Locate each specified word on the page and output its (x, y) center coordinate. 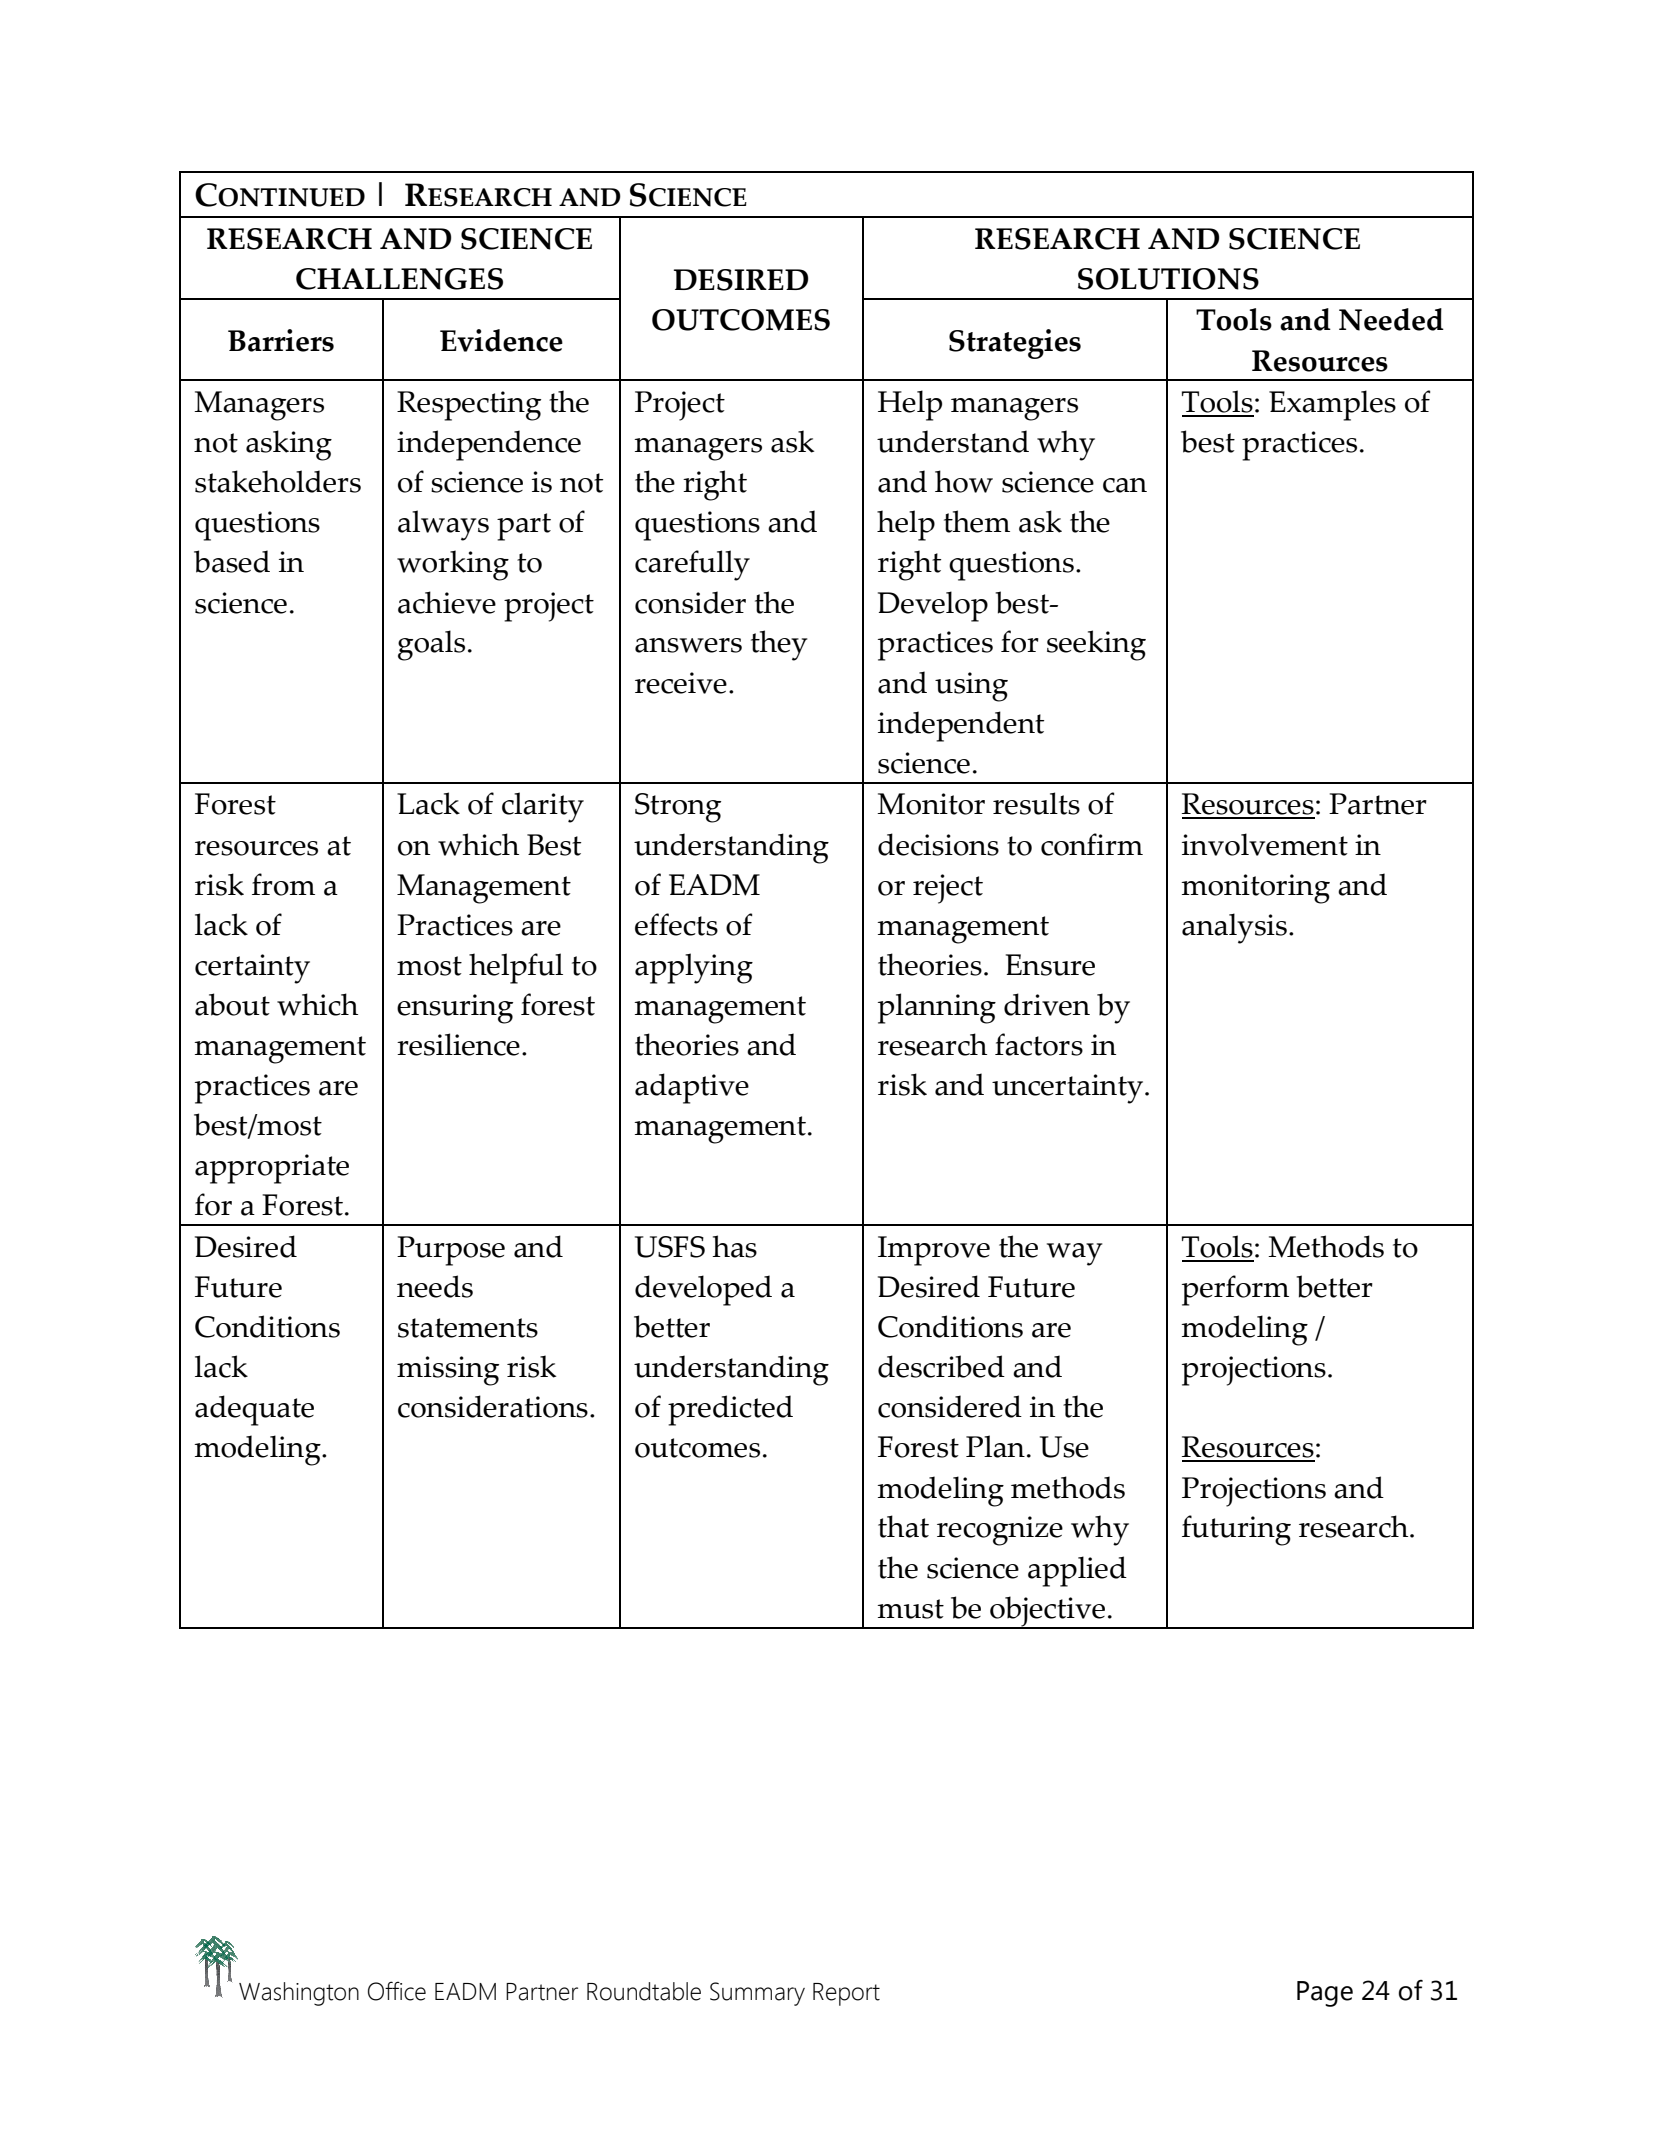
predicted (730, 1410)
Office (397, 1991)
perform (1235, 1290)
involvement (1265, 844)
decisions (938, 844)
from (283, 884)
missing (448, 1371)
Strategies (1015, 344)
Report (846, 1994)
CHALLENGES (399, 279)
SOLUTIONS (1168, 279)
